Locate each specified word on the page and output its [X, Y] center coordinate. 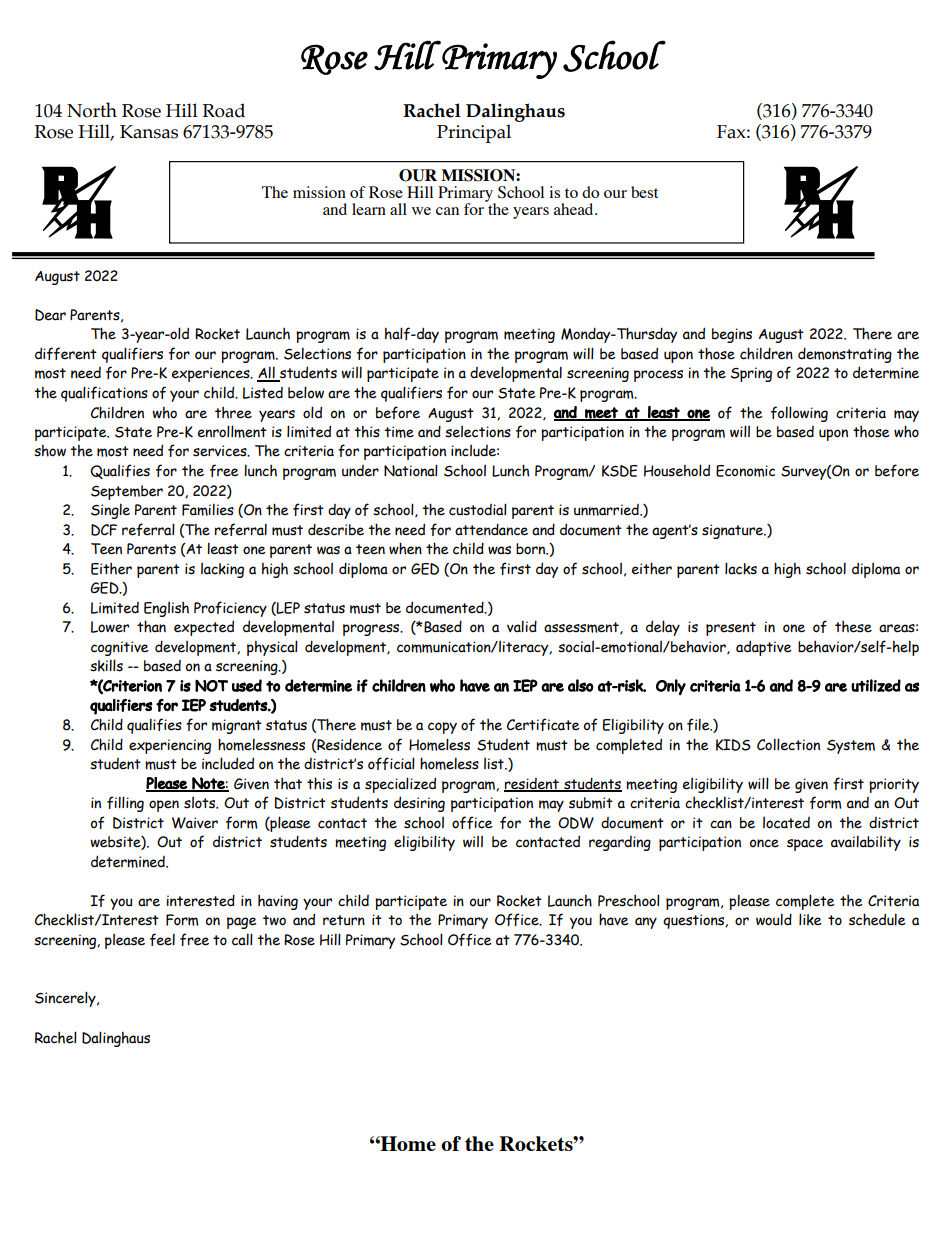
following [799, 414]
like [810, 919]
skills [106, 665]
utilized [876, 685]
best [644, 192]
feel [162, 939]
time [399, 432]
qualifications [104, 394]
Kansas [149, 132]
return [344, 920]
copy [442, 728]
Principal [474, 133]
